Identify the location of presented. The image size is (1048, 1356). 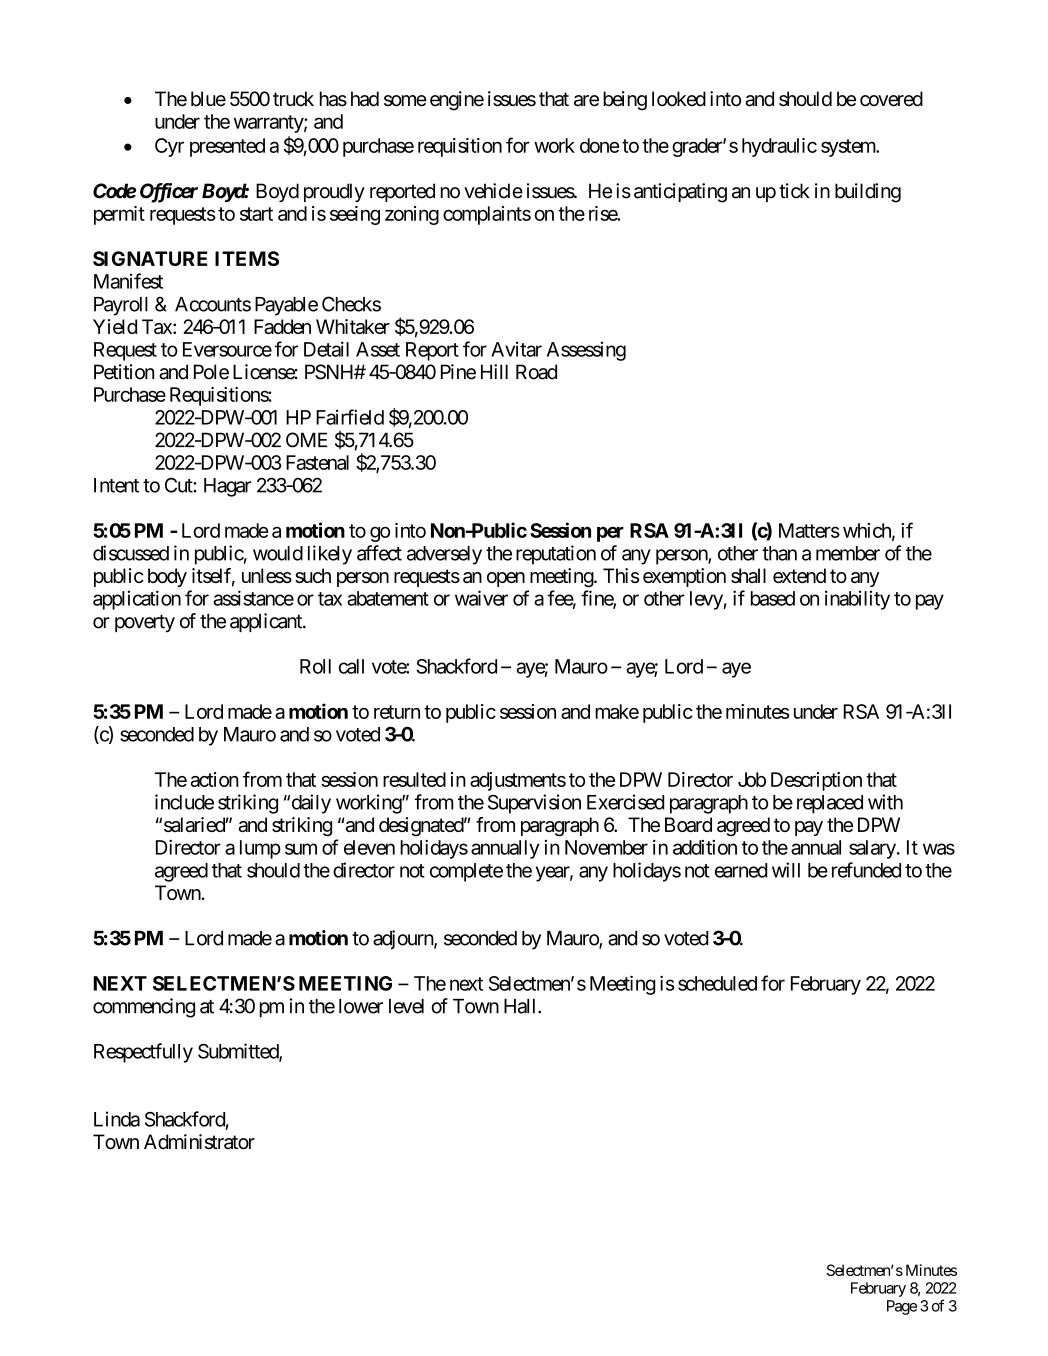
(227, 147).
